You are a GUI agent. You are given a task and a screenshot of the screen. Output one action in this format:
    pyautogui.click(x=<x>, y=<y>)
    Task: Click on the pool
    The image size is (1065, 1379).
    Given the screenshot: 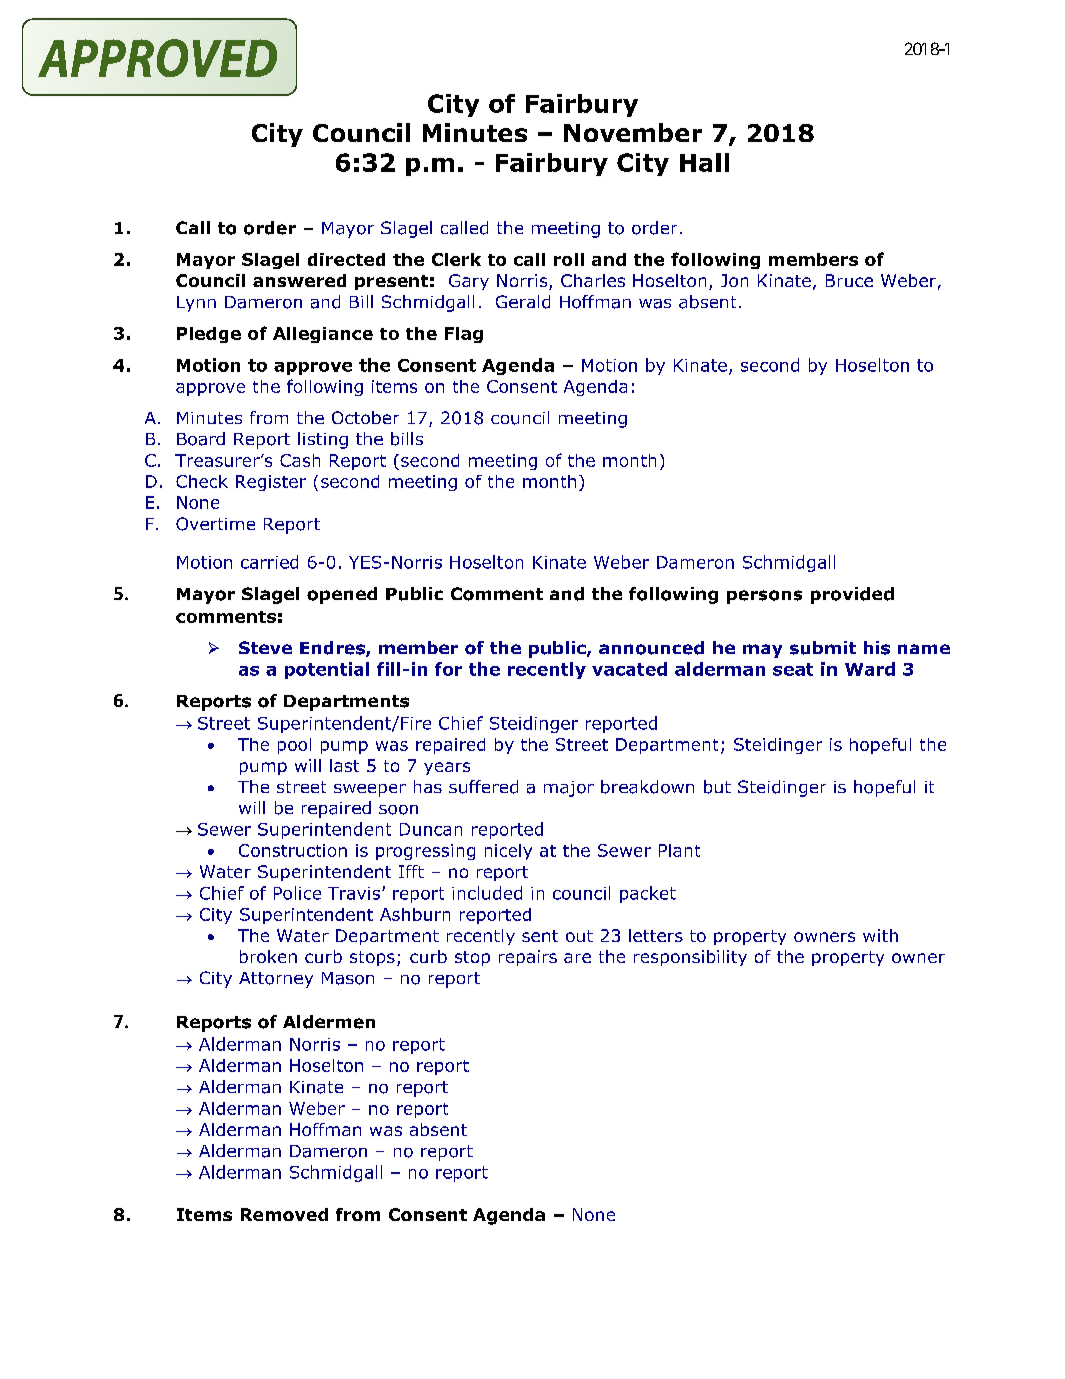 What is the action you would take?
    pyautogui.click(x=294, y=746)
